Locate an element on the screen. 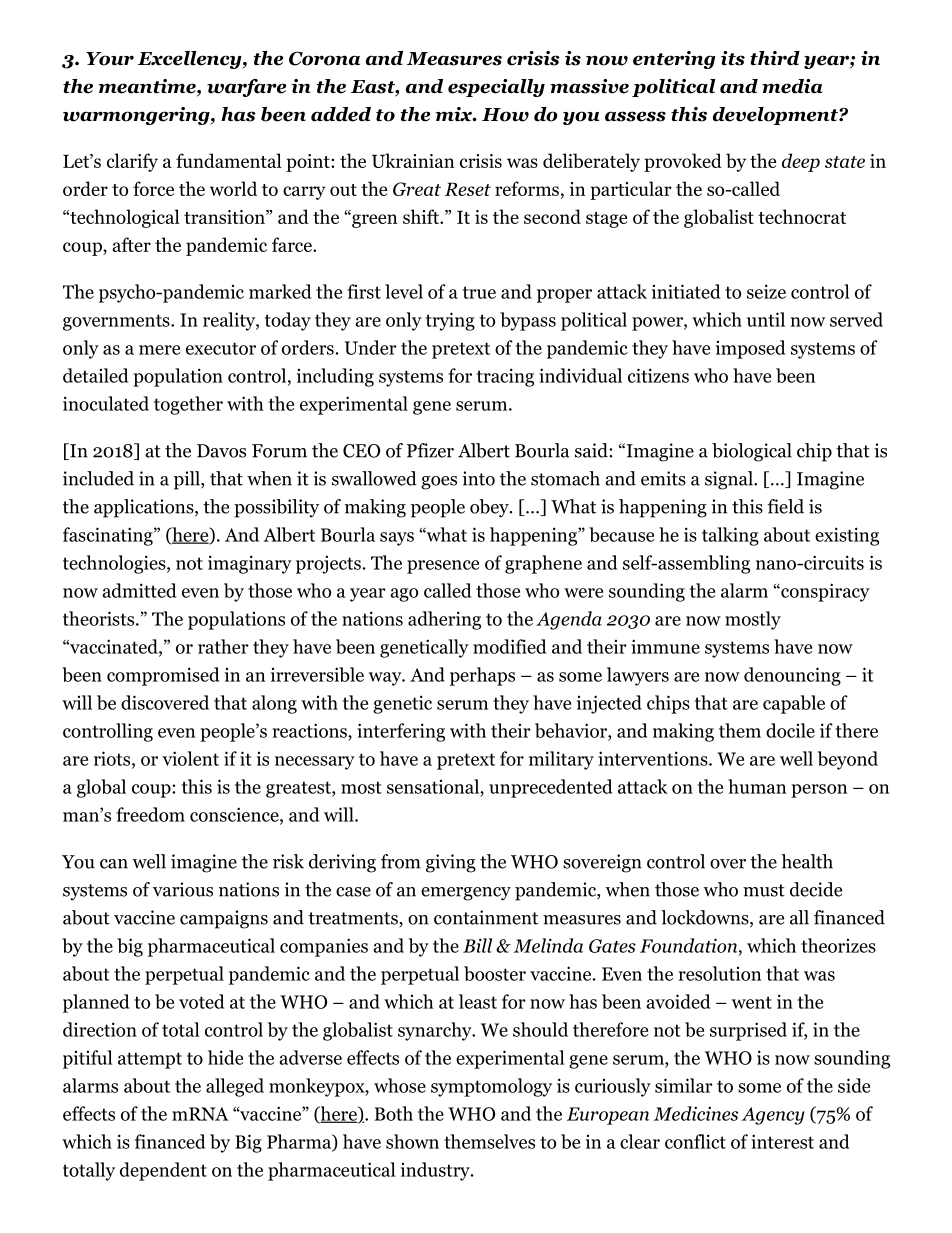 The height and width of the screenshot is (1233, 952). industry is located at coordinates (436, 1171).
